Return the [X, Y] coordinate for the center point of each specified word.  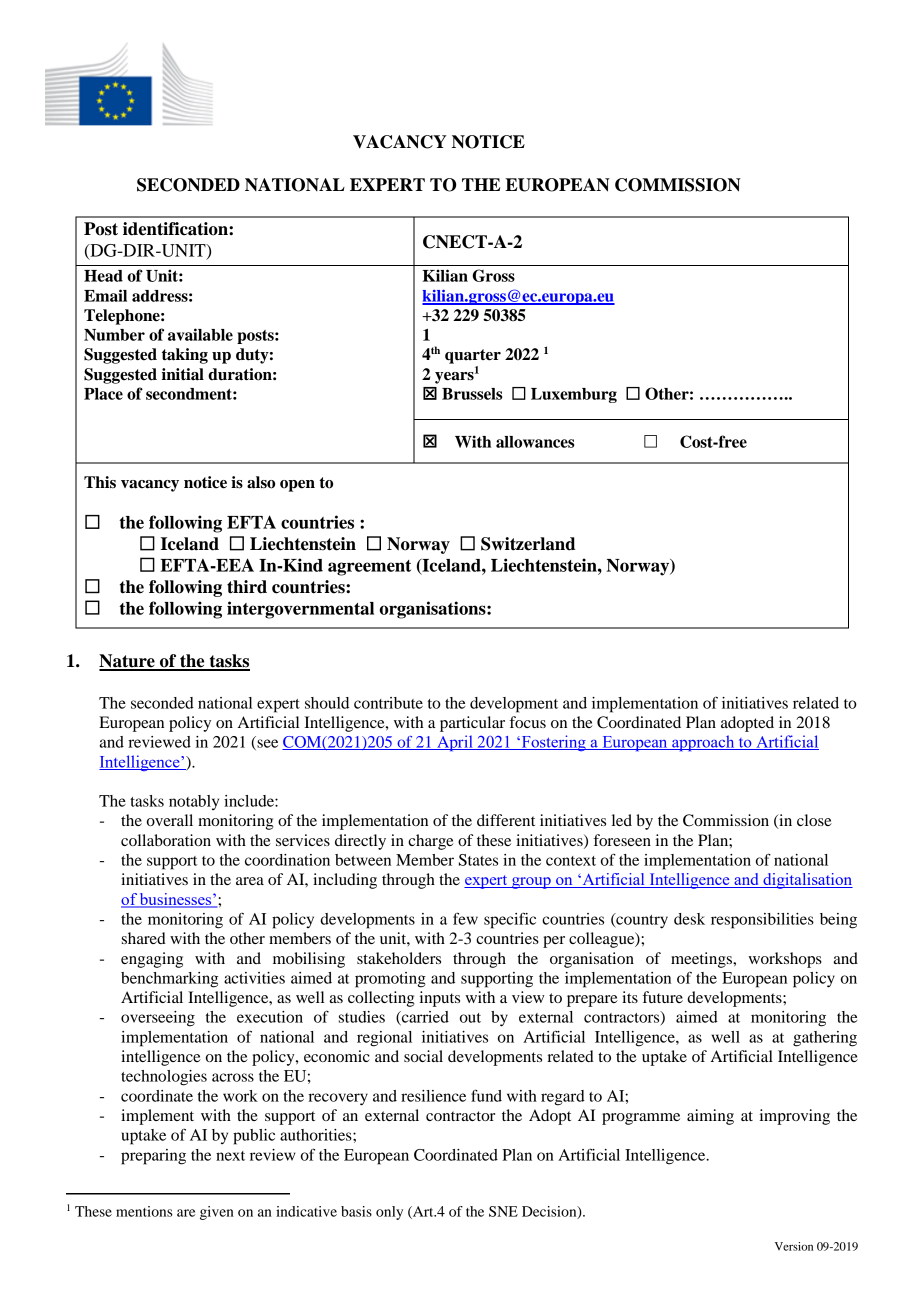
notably [194, 802]
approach [703, 743]
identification [176, 229]
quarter [473, 356]
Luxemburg [574, 395]
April [455, 743]
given [217, 1213]
